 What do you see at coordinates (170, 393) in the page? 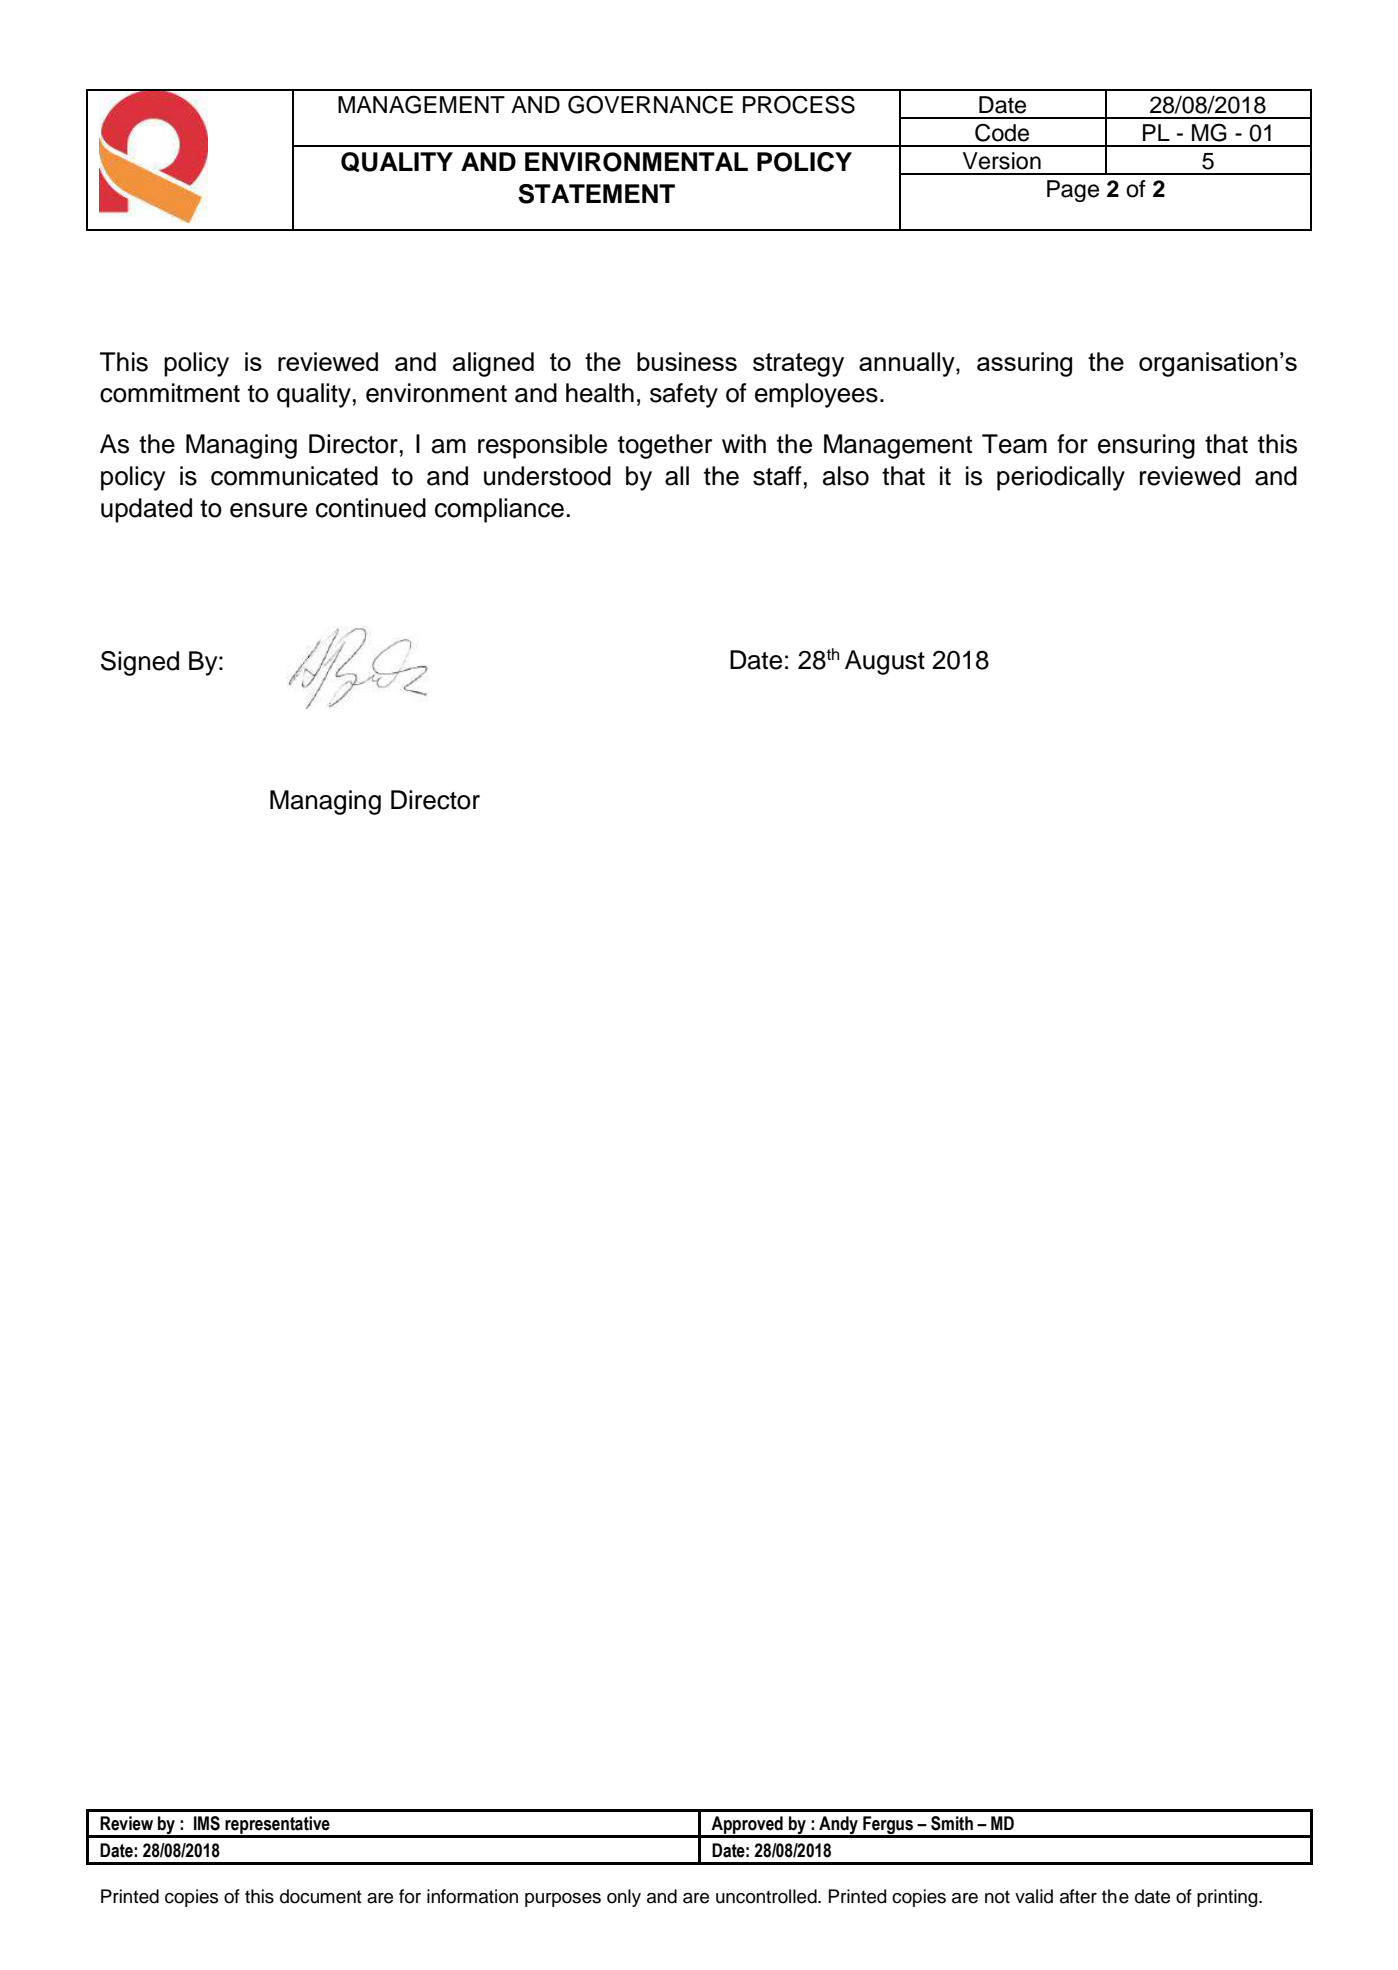
I see `commitment` at bounding box center [170, 393].
